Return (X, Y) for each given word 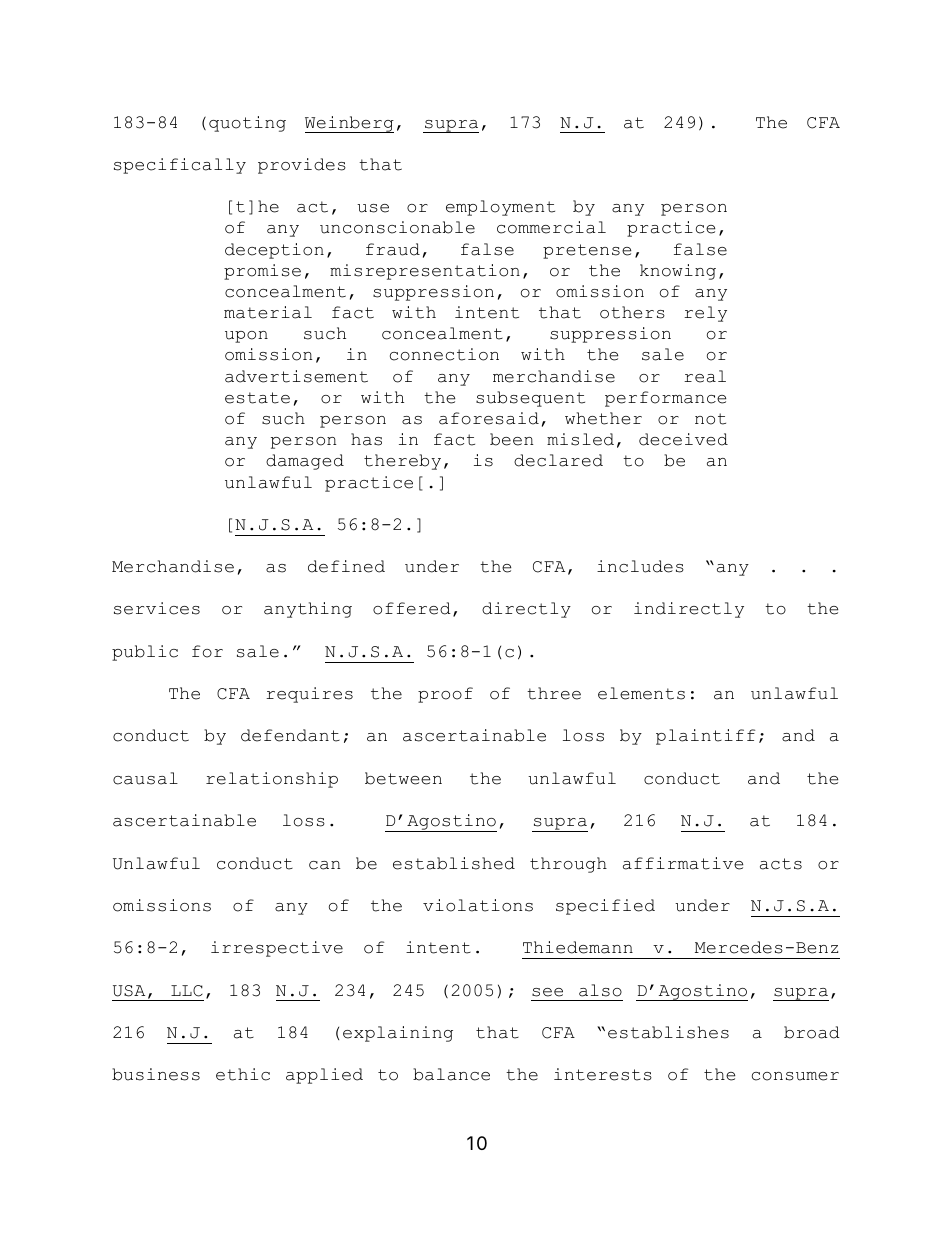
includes (640, 566)
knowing (678, 272)
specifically (180, 166)
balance (451, 1074)
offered (412, 608)
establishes (668, 1032)
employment (500, 208)
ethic (243, 1074)
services (157, 608)
